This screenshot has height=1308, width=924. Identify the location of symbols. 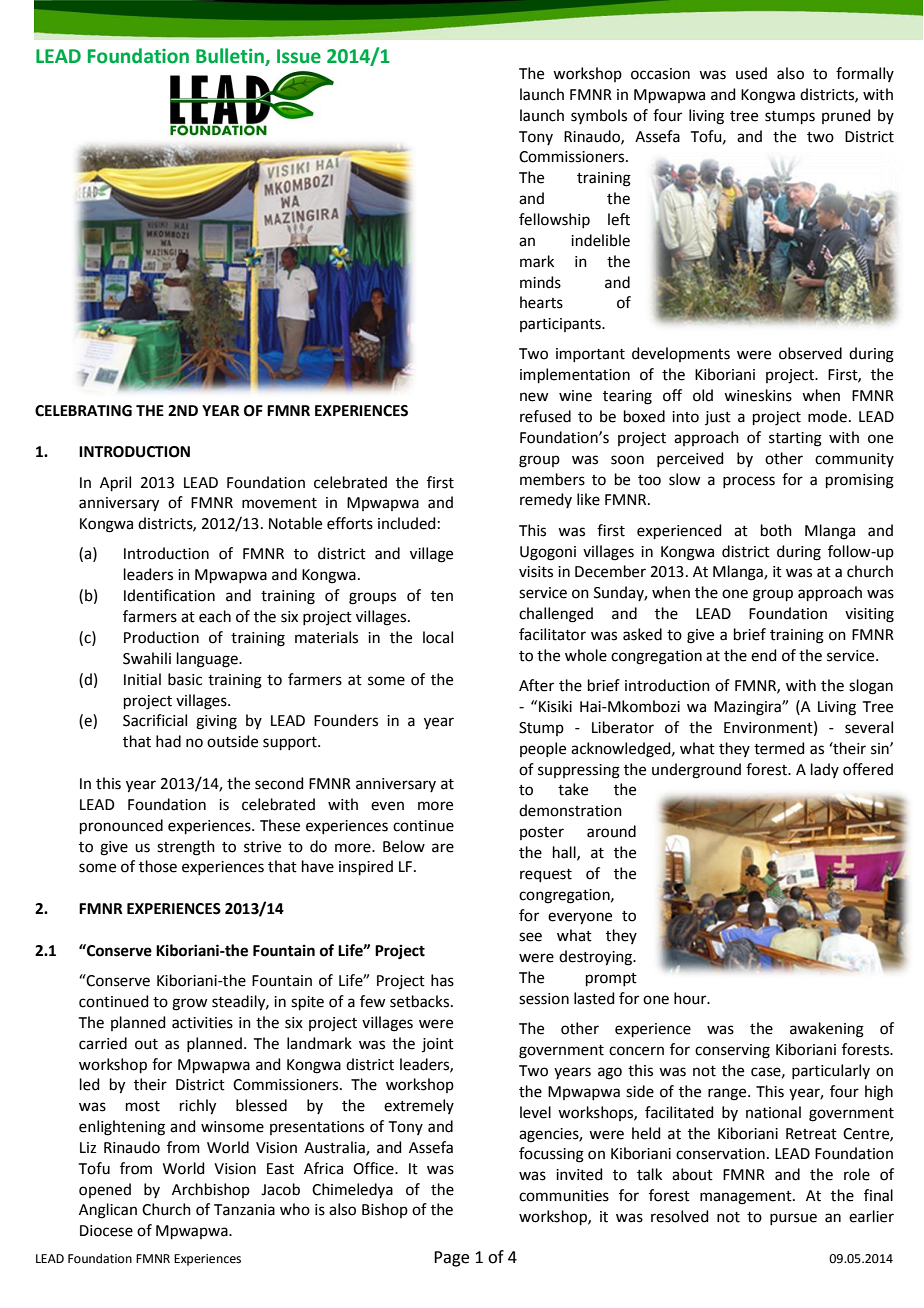
(599, 116).
